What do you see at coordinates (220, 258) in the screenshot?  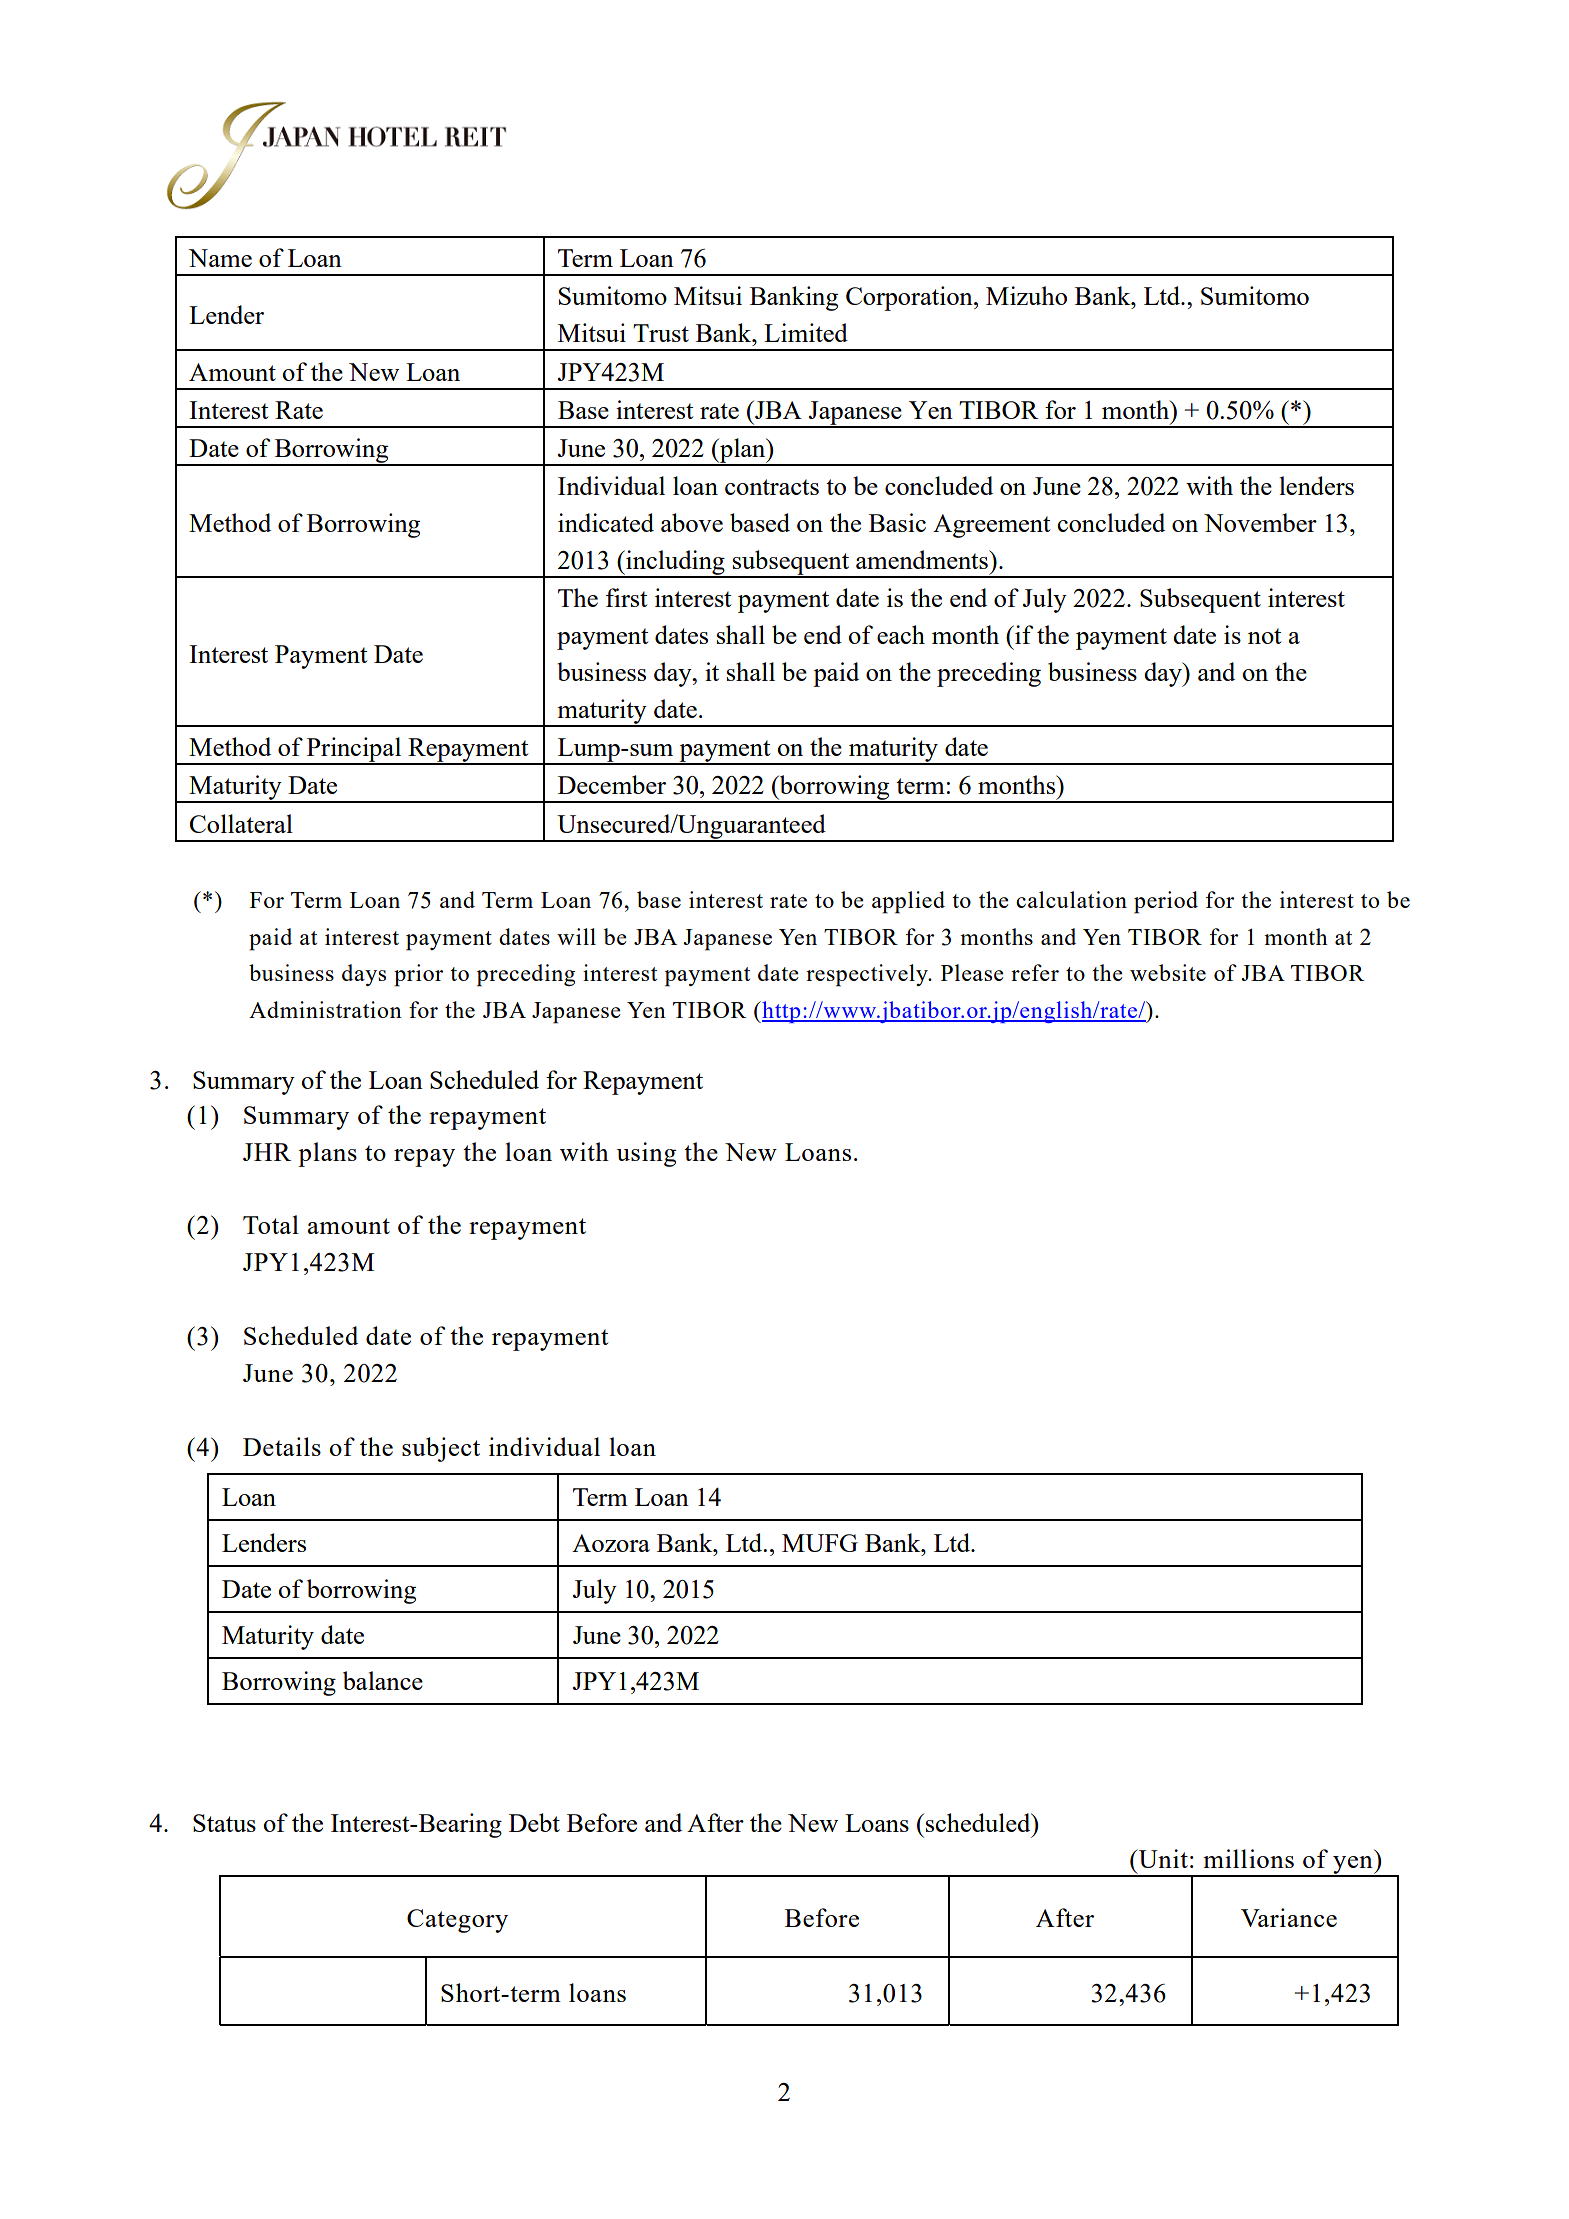 I see `Name` at bounding box center [220, 258].
